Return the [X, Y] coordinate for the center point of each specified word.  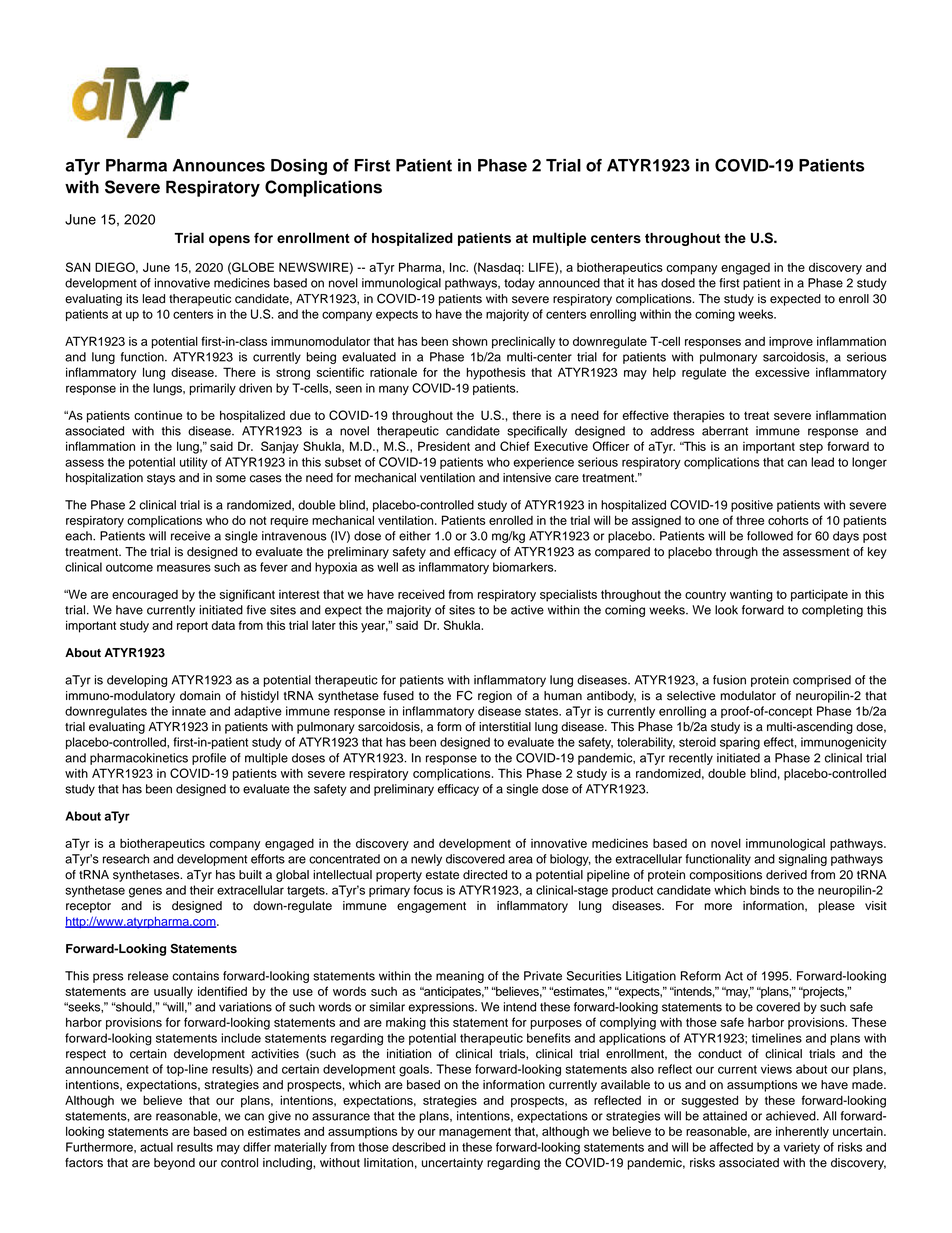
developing [137, 681]
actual [156, 1147]
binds [765, 890]
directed [485, 875]
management [475, 1133]
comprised [822, 681]
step [811, 448]
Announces [219, 165]
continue [158, 415]
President [444, 446]
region [495, 697]
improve [791, 343]
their [202, 890]
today [519, 284]
